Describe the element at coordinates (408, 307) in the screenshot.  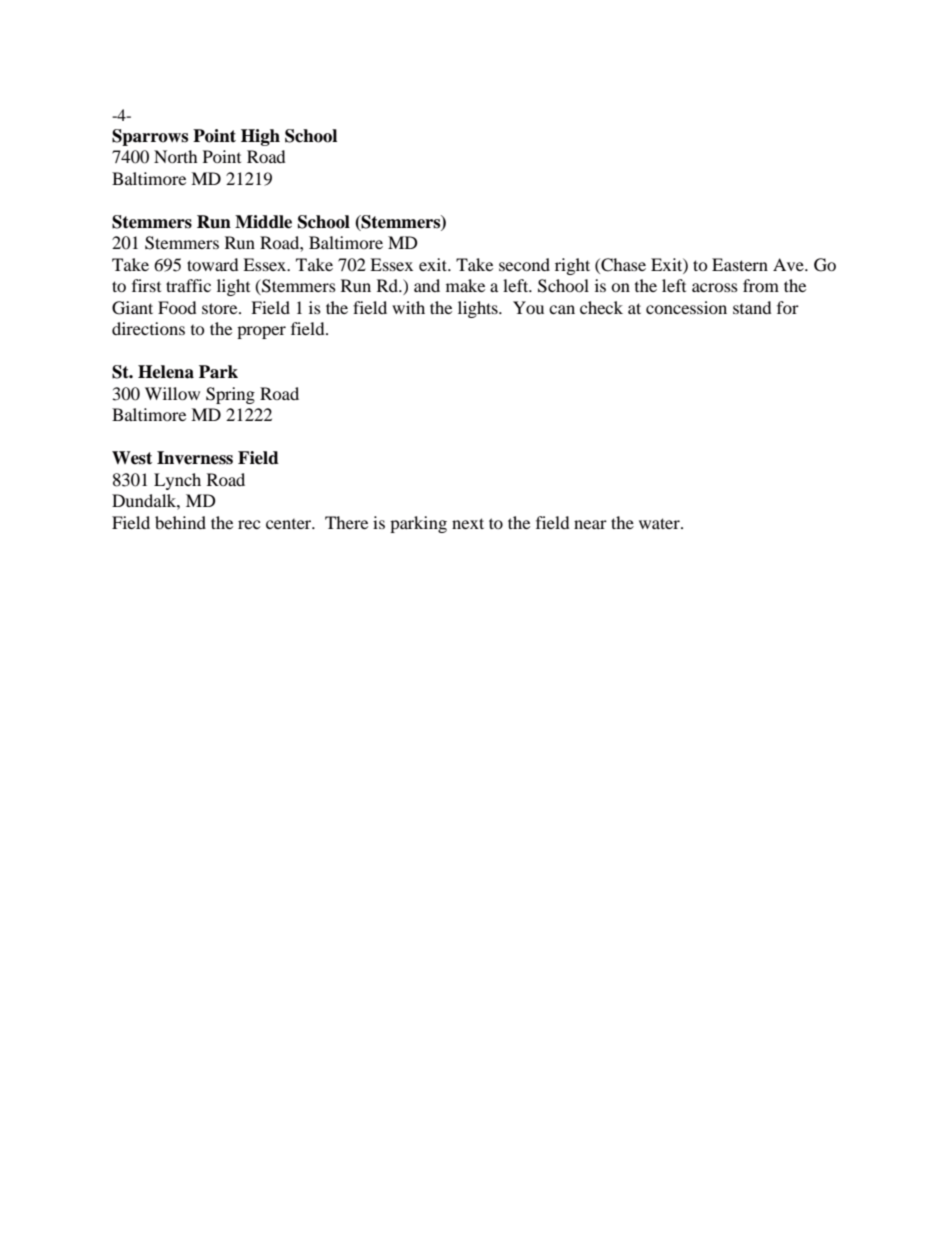
I see `with` at that location.
